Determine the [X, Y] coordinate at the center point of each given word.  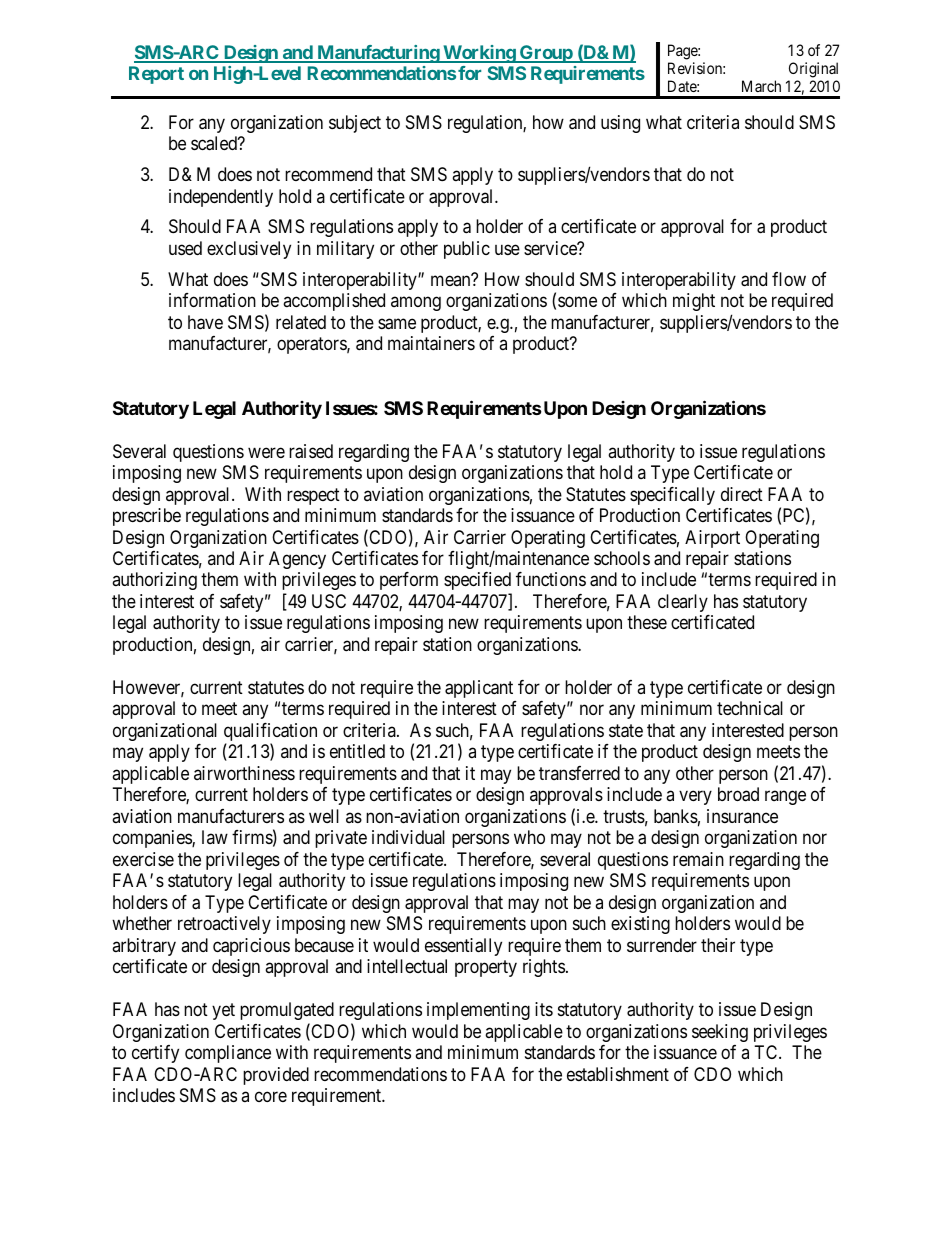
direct [742, 494]
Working [479, 54]
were [266, 452]
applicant [479, 689]
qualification [270, 733]
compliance [228, 1054]
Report [156, 75]
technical [750, 708]
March [761, 86]
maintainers [431, 343]
